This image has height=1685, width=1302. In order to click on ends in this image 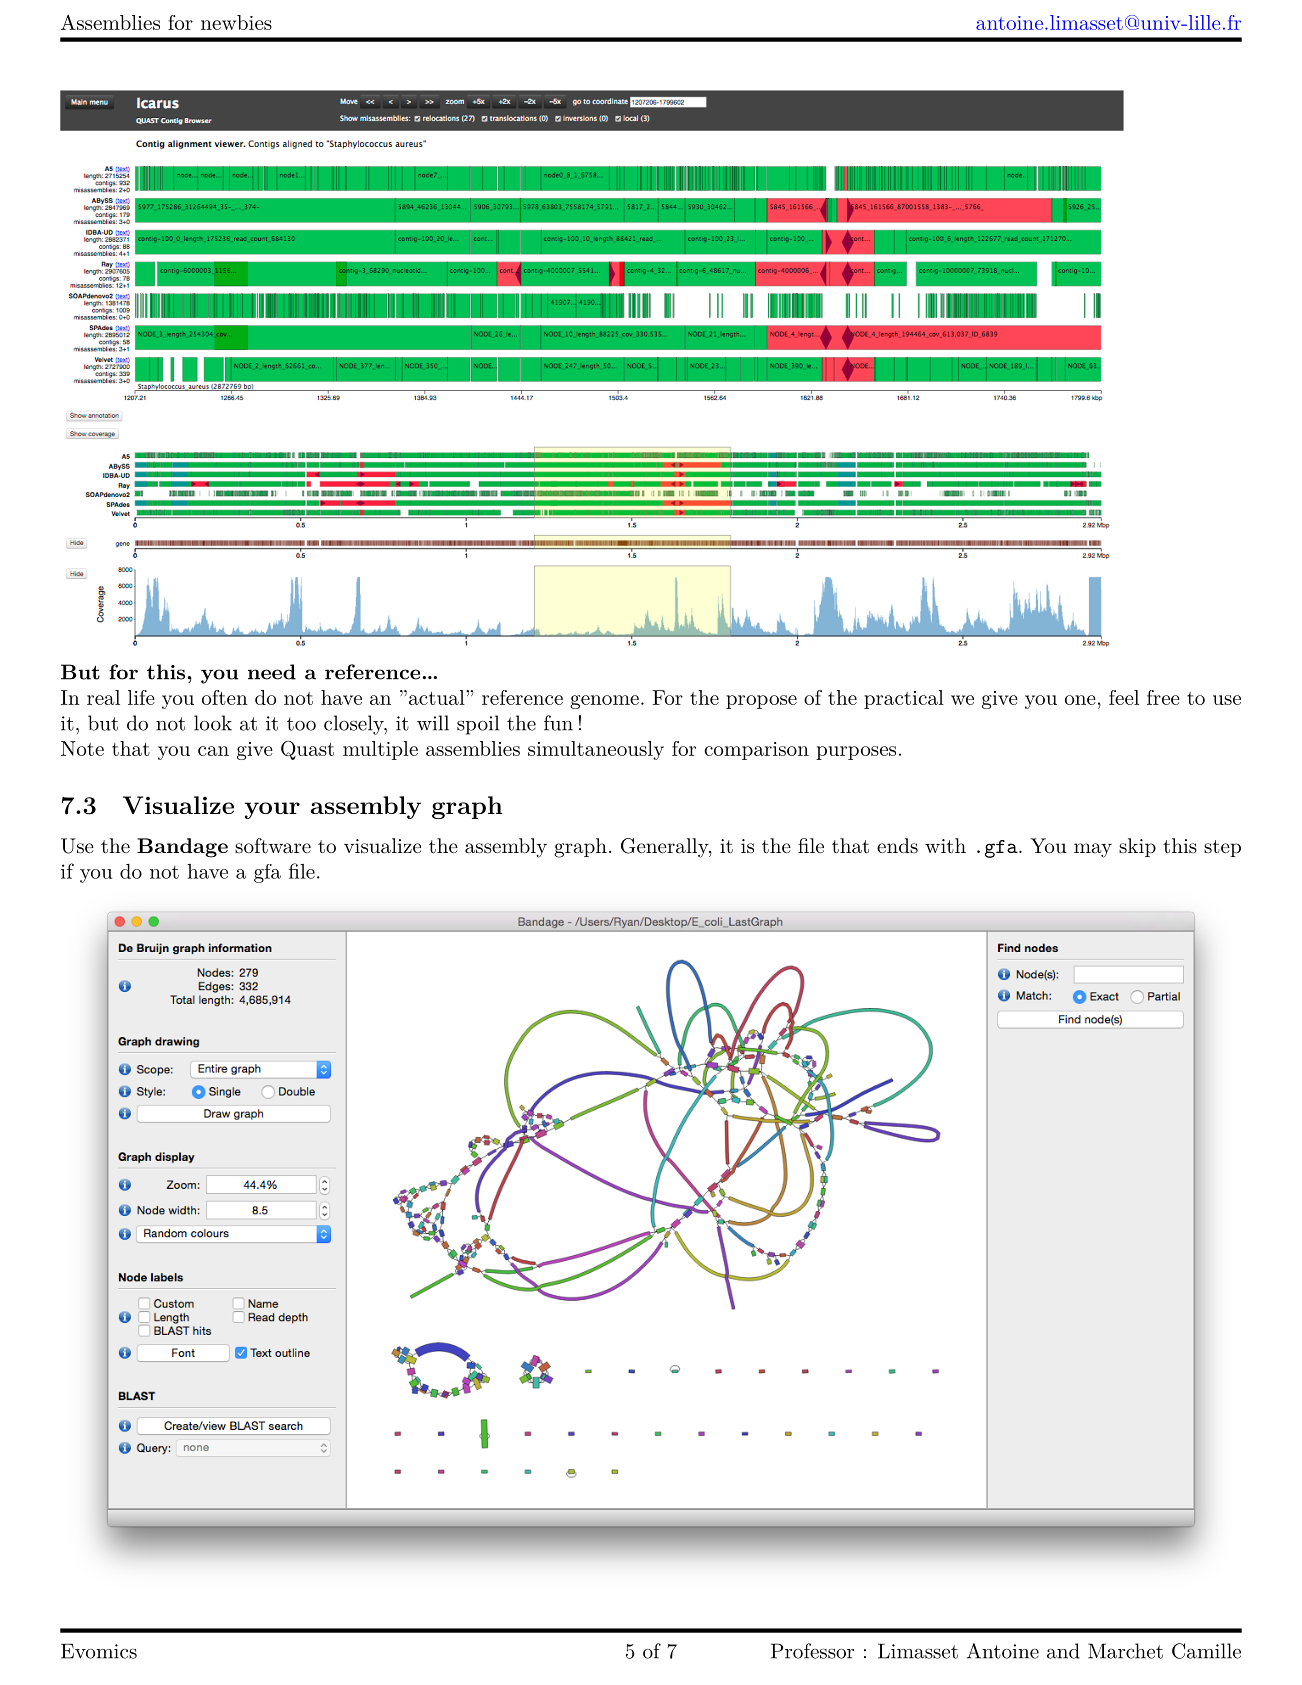, I will do `click(897, 845)`.
